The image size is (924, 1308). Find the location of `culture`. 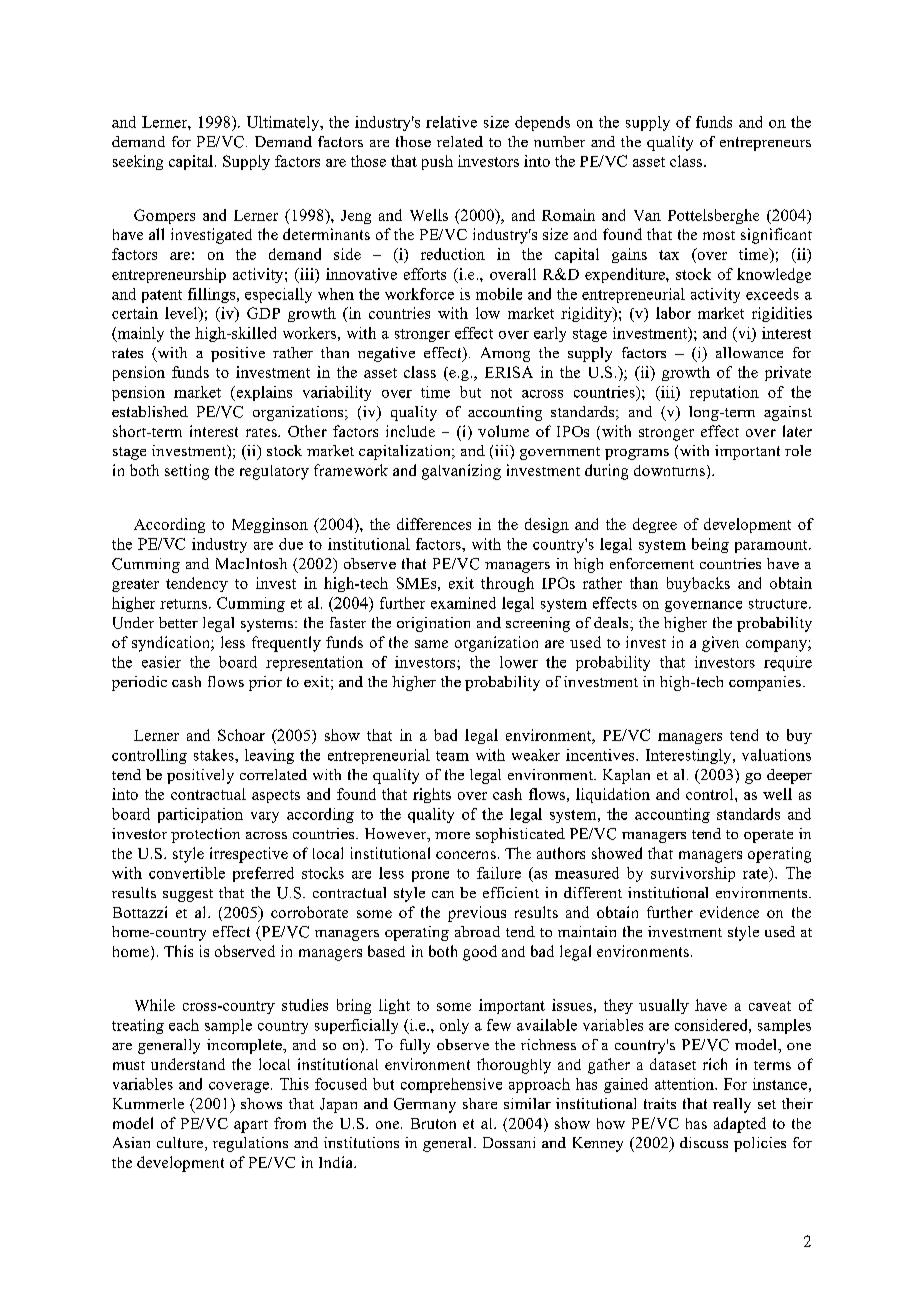

culture is located at coordinates (181, 1144).
